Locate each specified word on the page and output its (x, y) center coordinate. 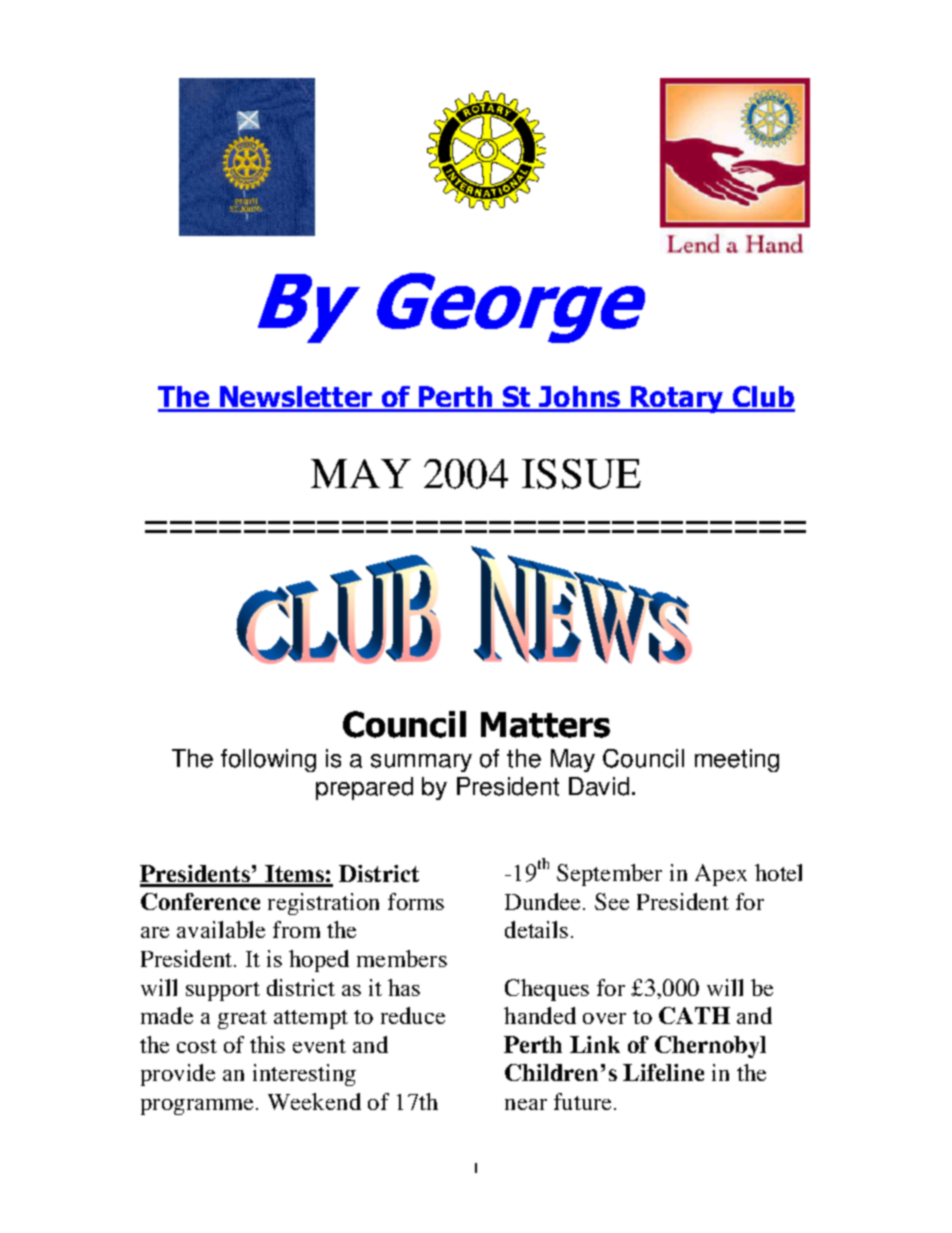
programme (197, 1107)
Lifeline (663, 1072)
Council (643, 758)
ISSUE (581, 474)
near (526, 1104)
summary (421, 763)
